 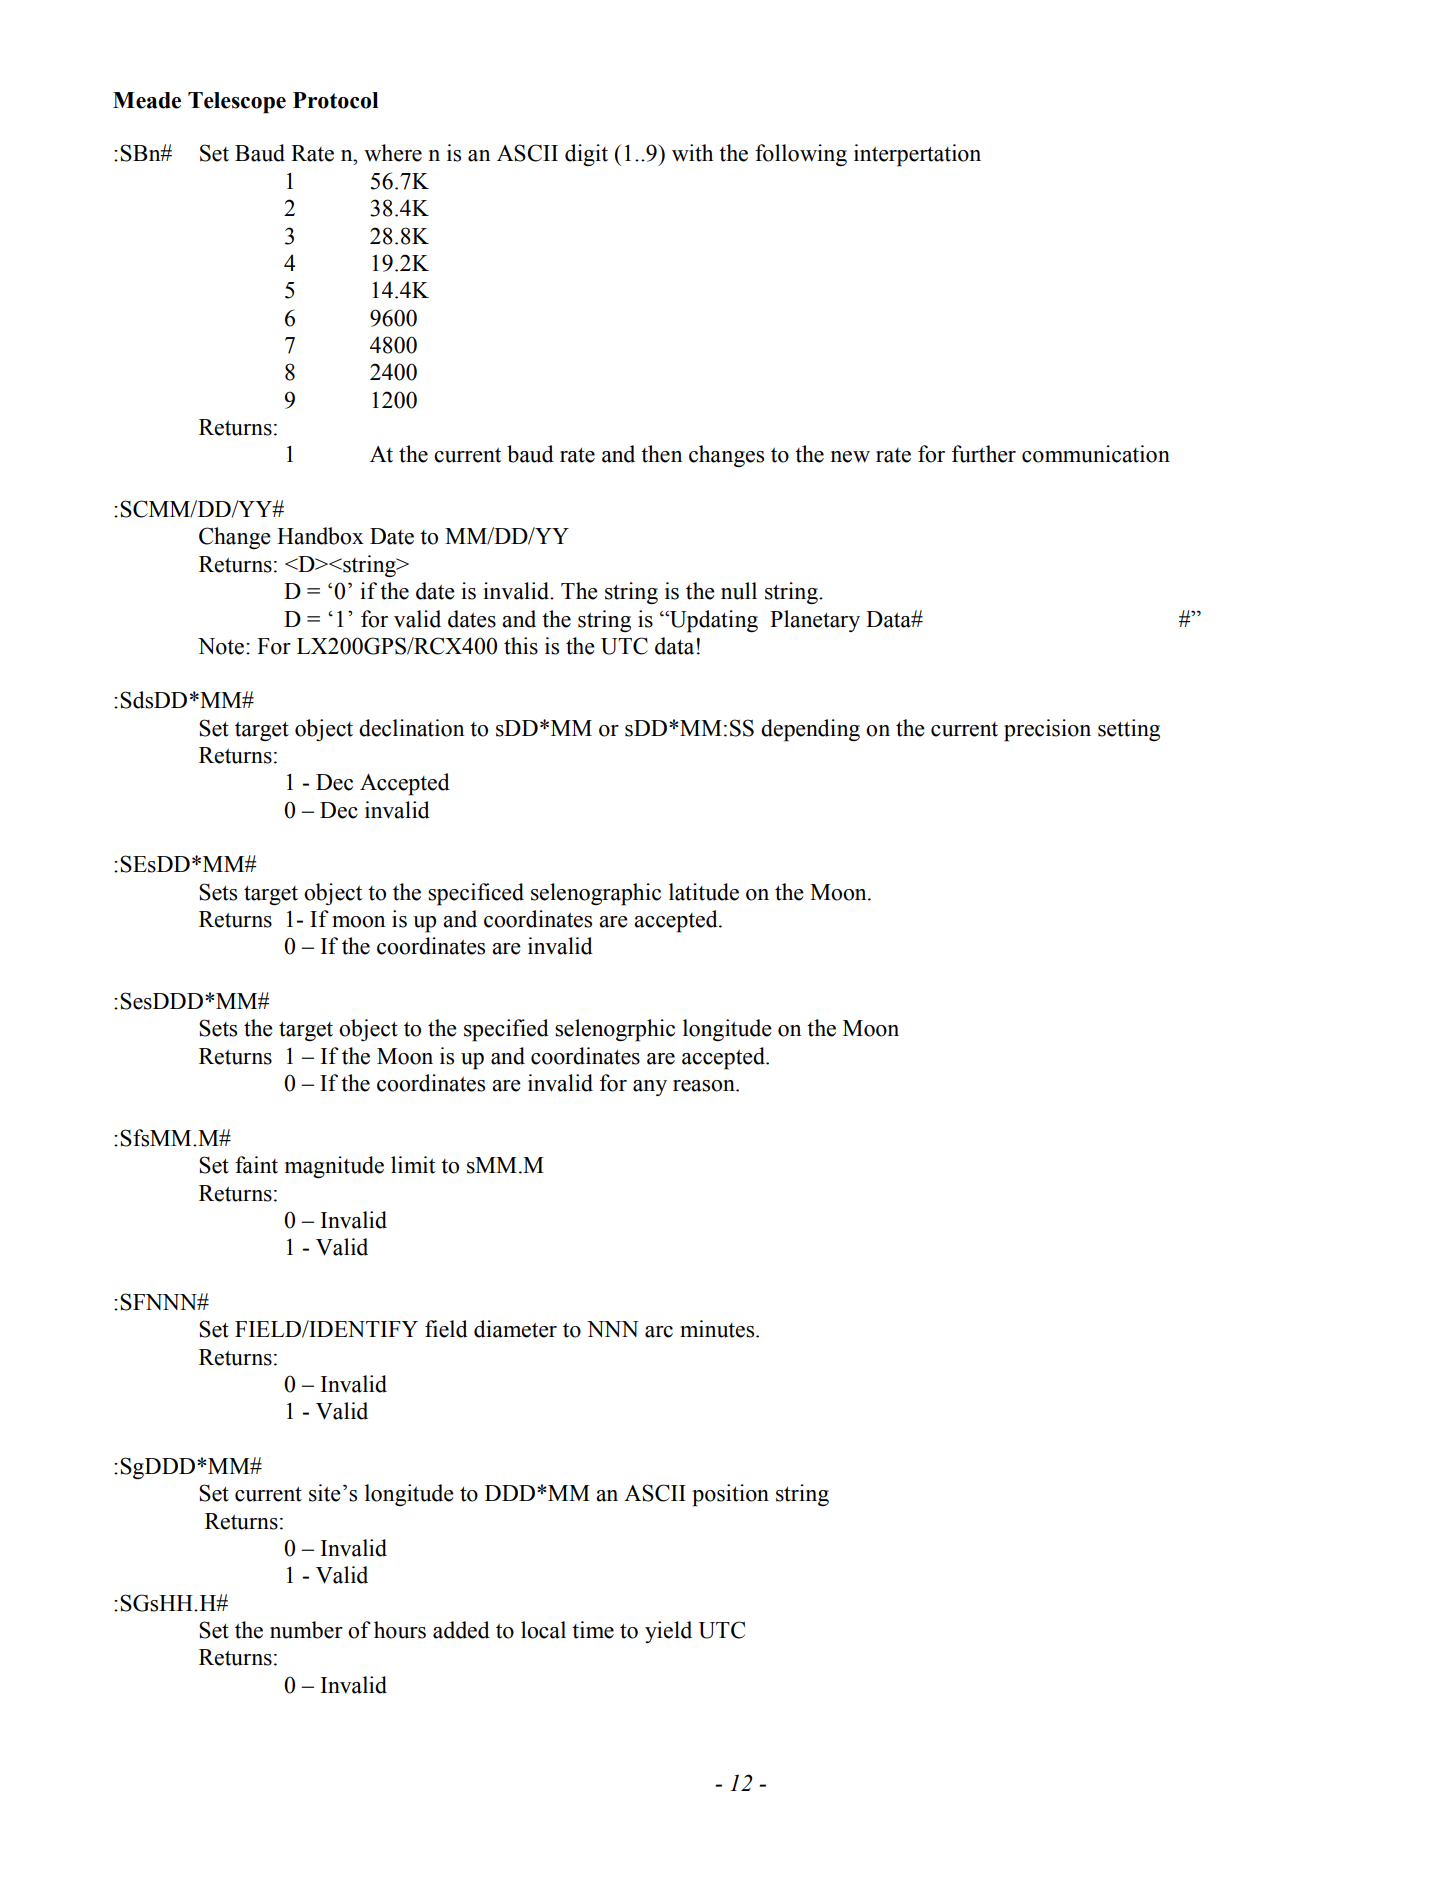 What do you see at coordinates (704, 892) in the screenshot?
I see `latitude` at bounding box center [704, 892].
